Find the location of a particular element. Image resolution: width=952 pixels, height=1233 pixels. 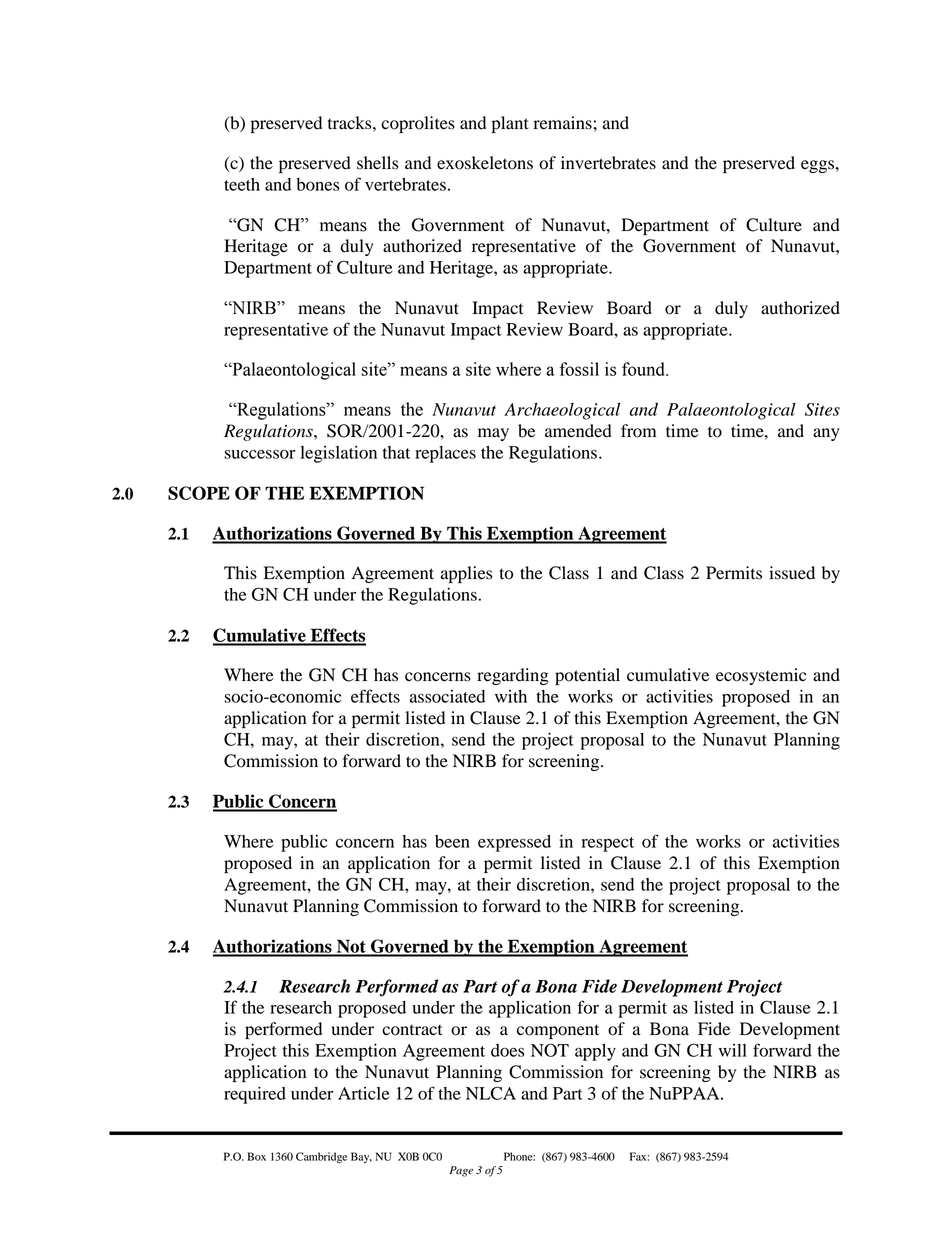

exoskeletons is located at coordinates (485, 163).
